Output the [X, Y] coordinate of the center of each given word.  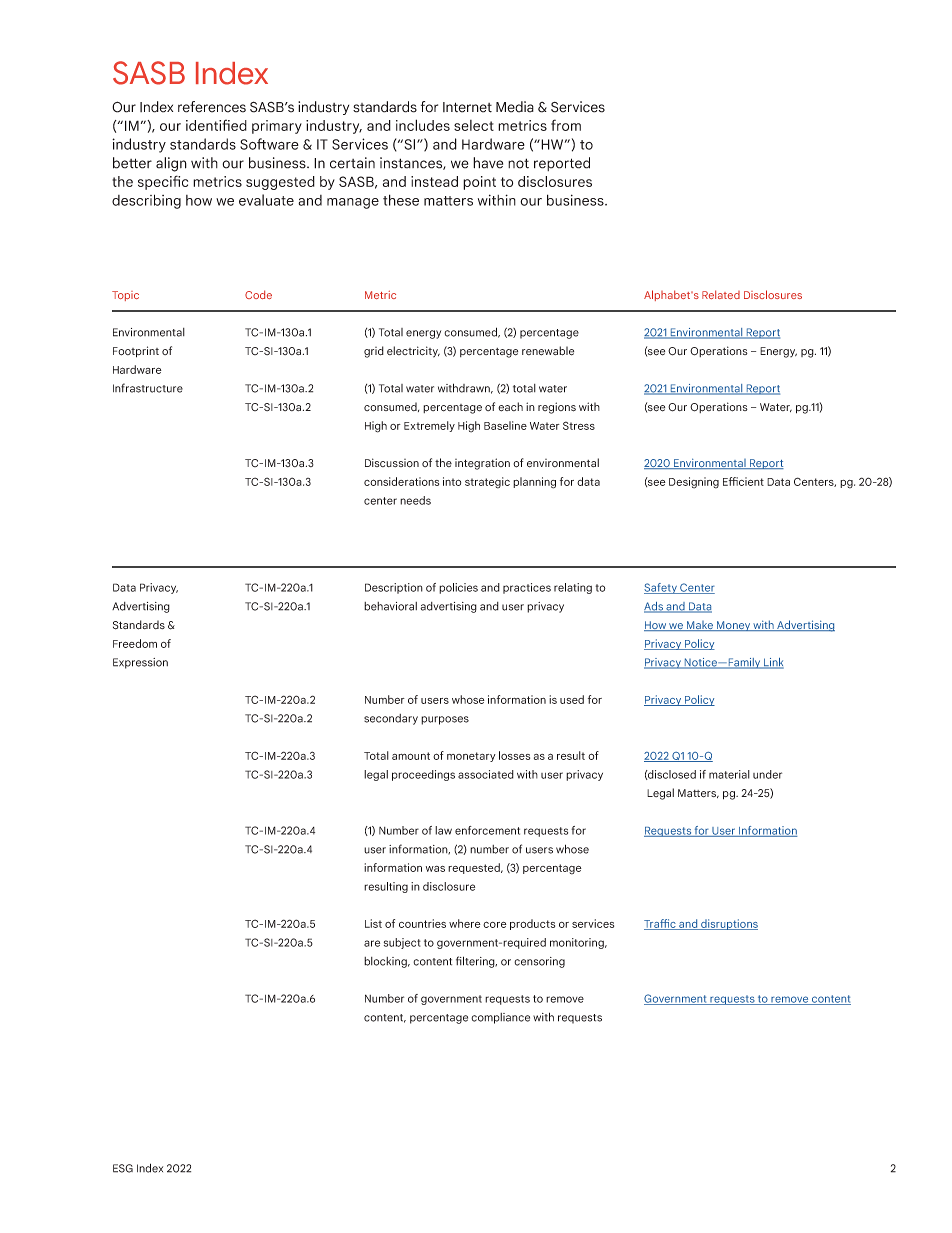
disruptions [728, 924]
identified [216, 125]
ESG [123, 1168]
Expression [140, 663]
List [373, 923]
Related [721, 294]
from [566, 125]
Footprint [136, 352]
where [465, 923]
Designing [694, 483]
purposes [445, 720]
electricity [413, 352]
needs [415, 500]
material [729, 774]
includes [423, 125]
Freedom [135, 643]
